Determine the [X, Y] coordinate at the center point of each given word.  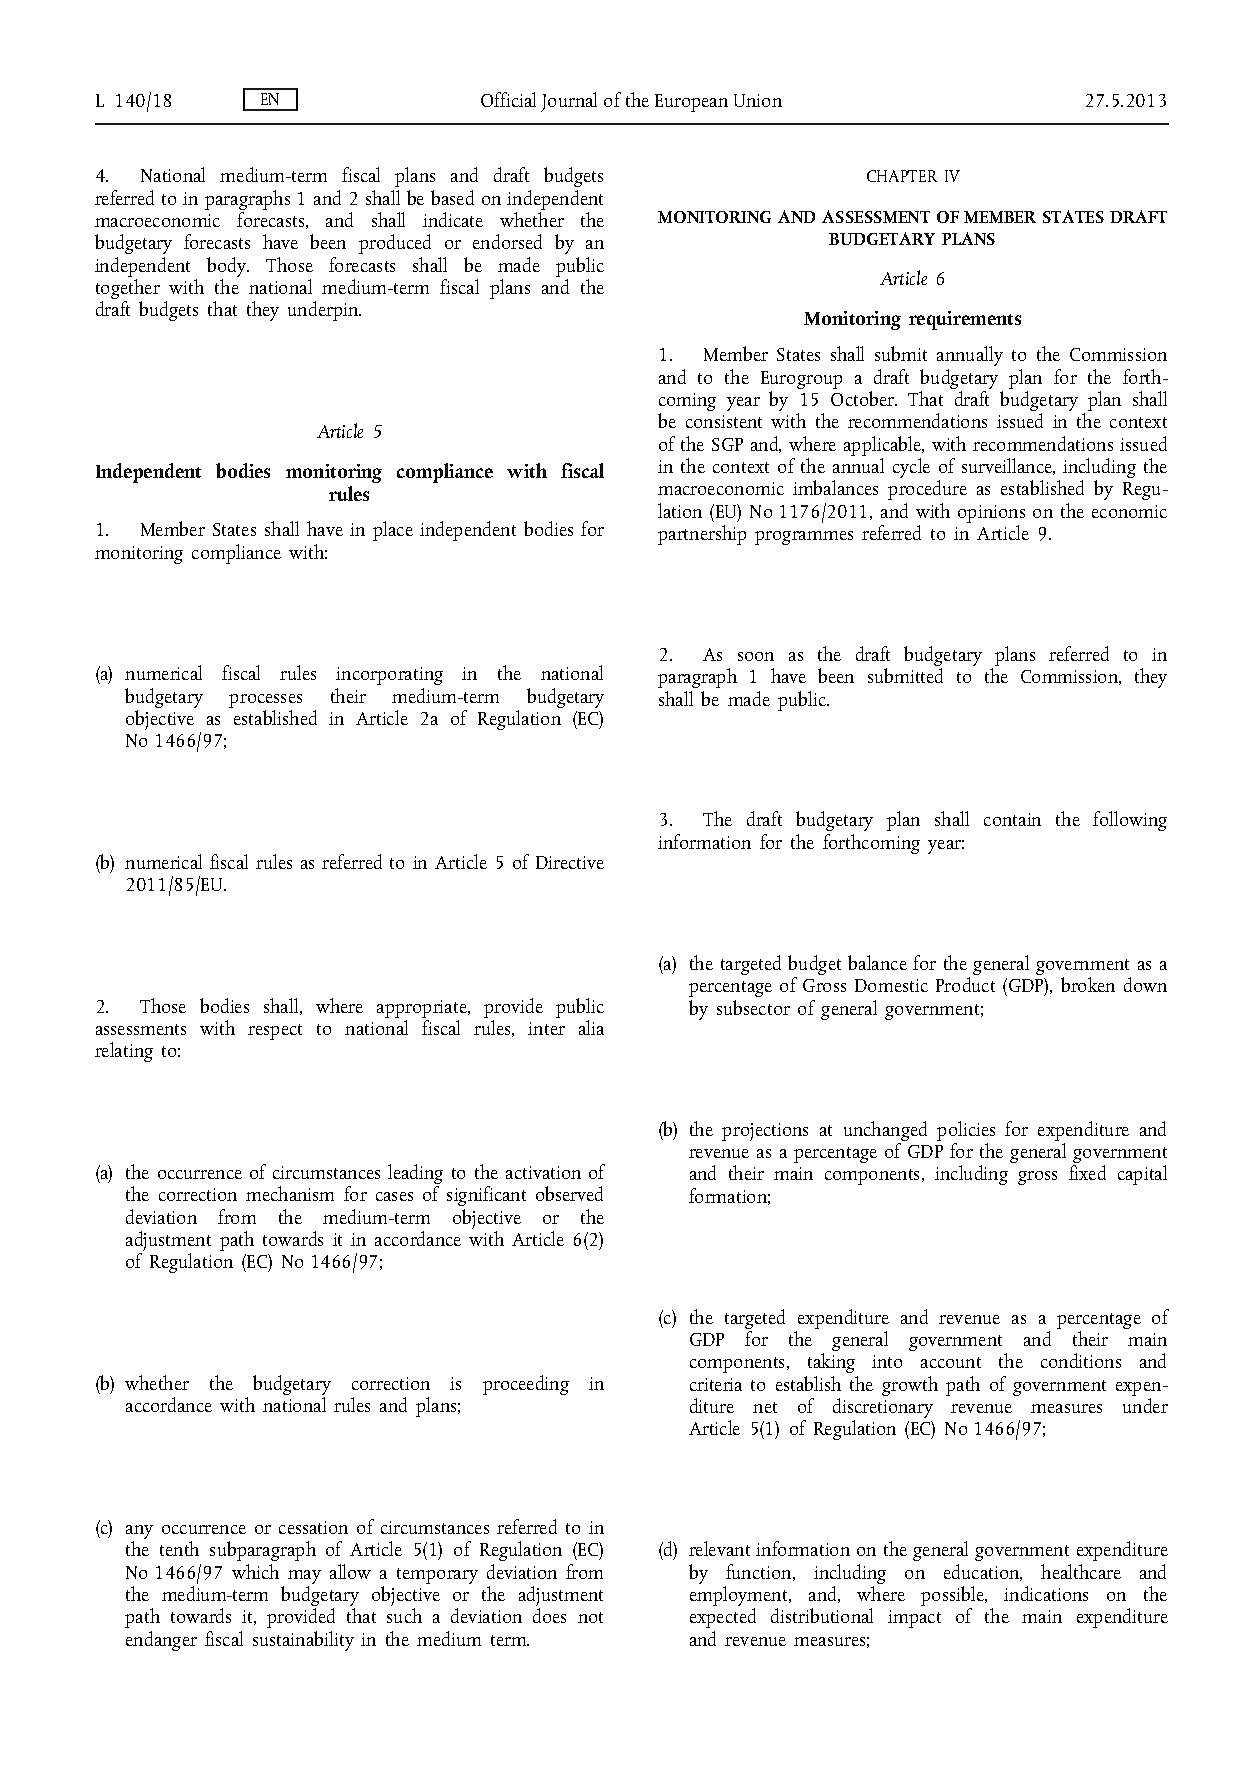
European [691, 103]
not [590, 1617]
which [255, 1571]
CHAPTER [902, 176]
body [228, 268]
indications [1046, 1593]
